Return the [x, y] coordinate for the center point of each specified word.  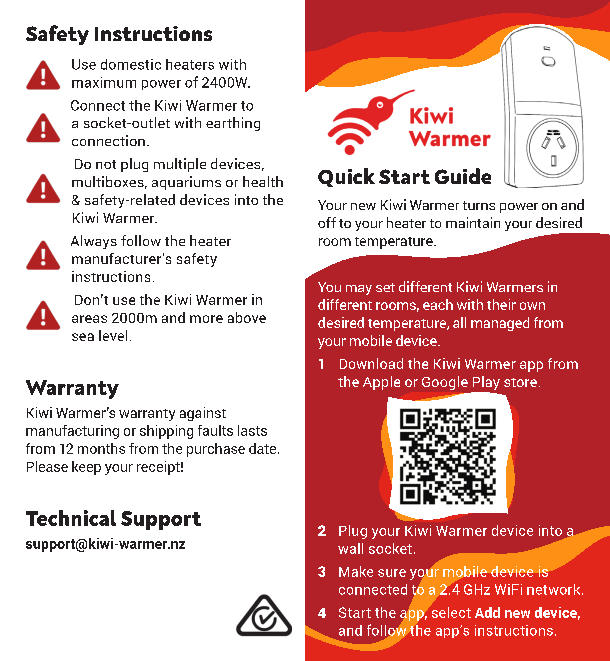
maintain [473, 222]
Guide [463, 176]
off [327, 222]
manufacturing [72, 432]
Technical [71, 518]
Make [356, 571]
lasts [252, 430]
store [520, 382]
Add [487, 612]
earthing [233, 124]
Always [94, 242]
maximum [104, 82]
